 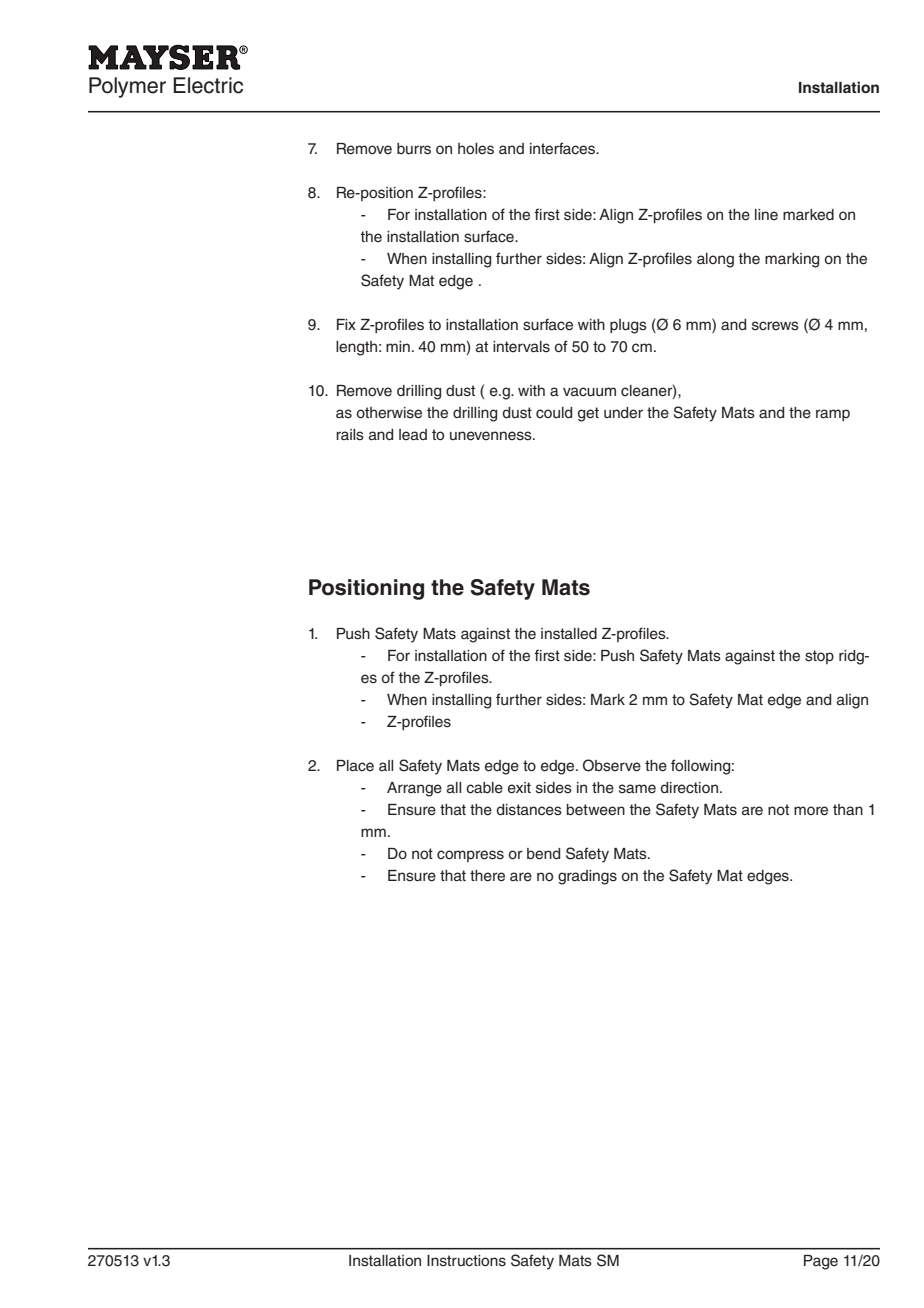 I want to click on Place, so click(x=355, y=766).
